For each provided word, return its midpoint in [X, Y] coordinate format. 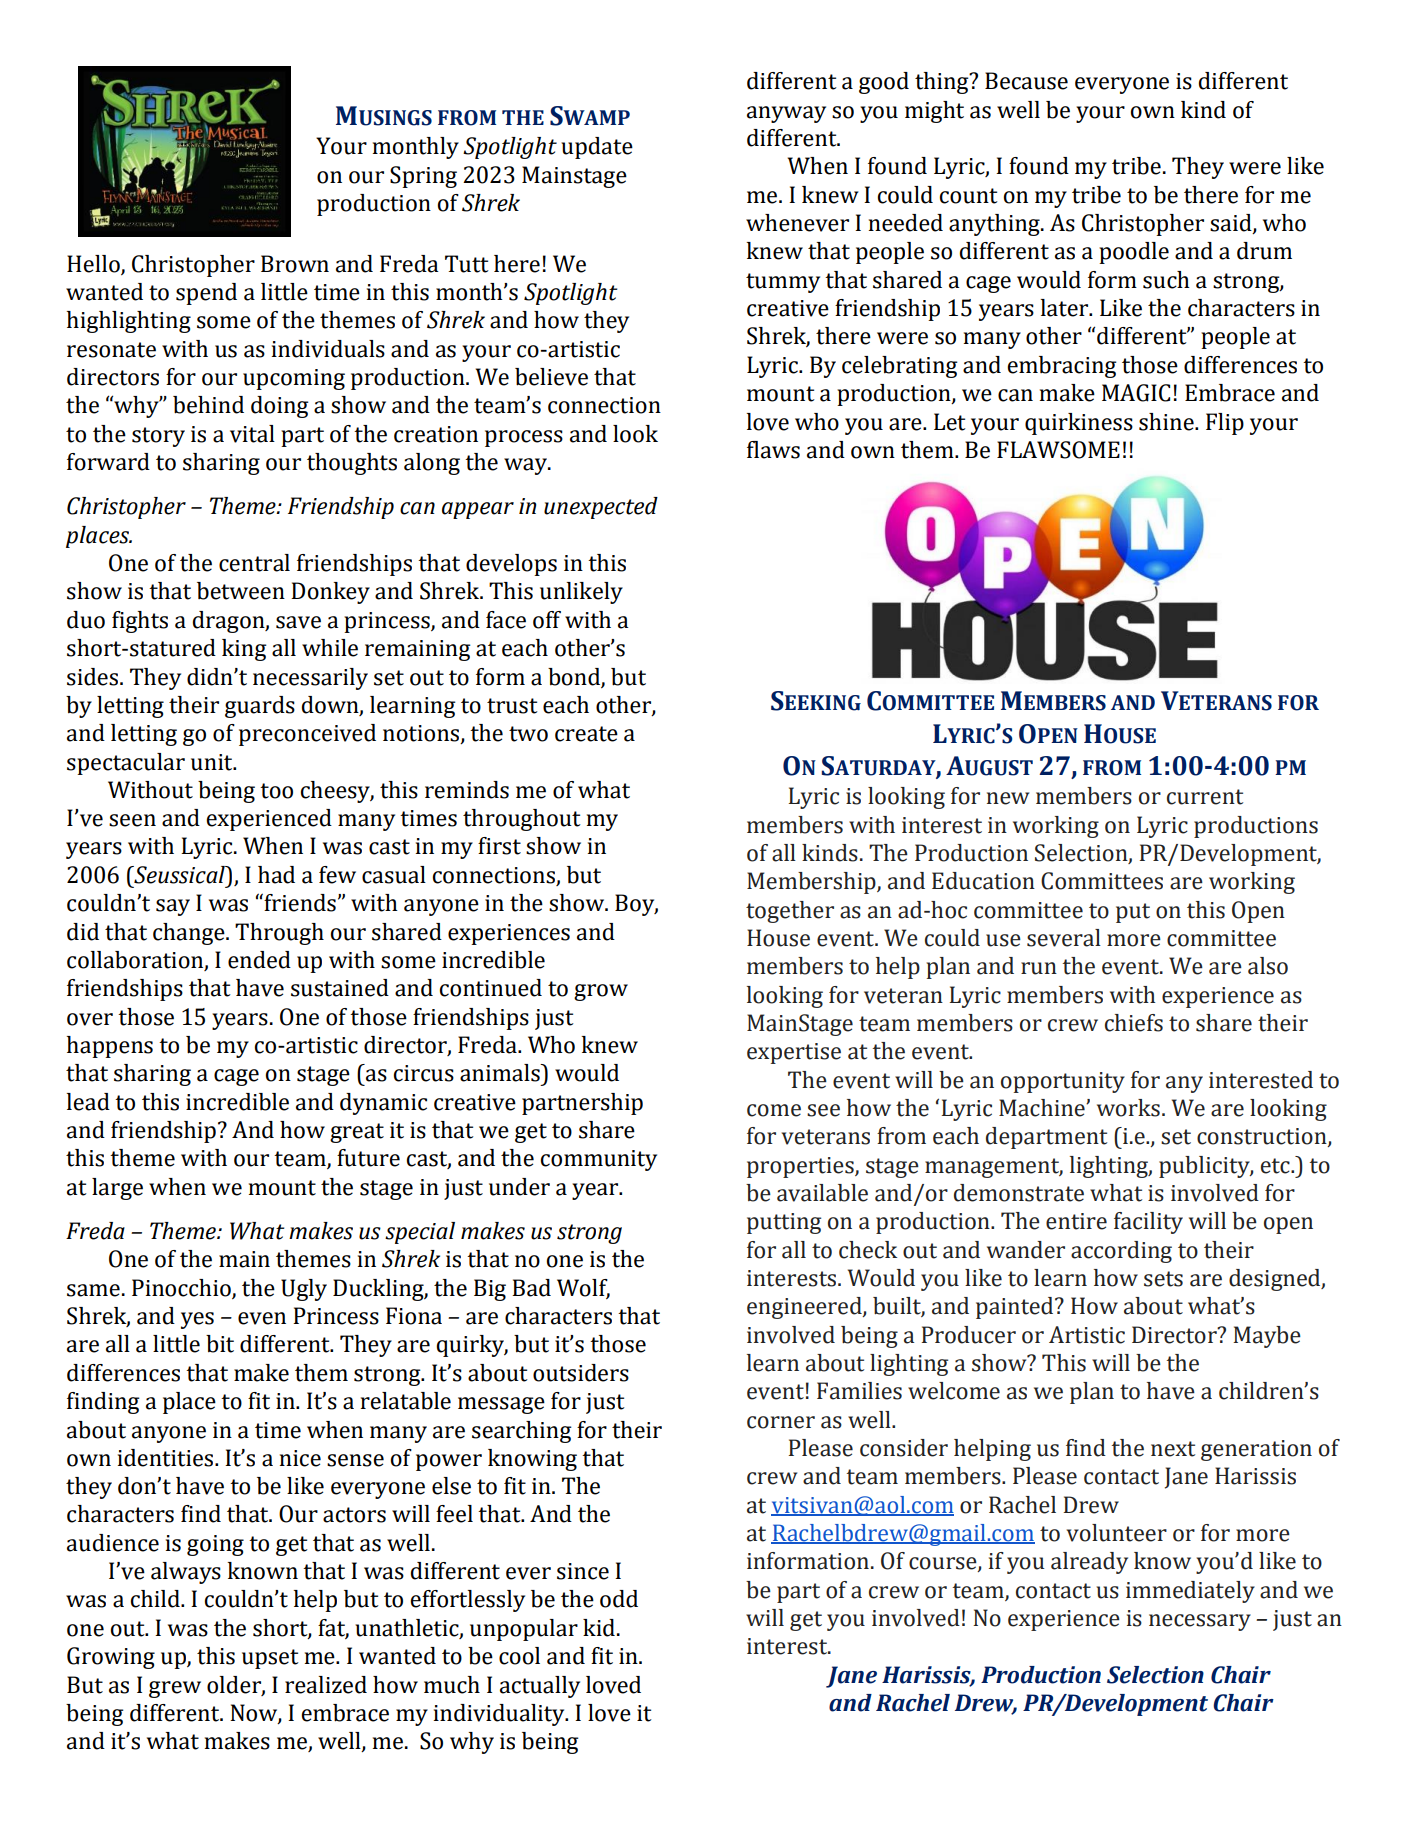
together [790, 912]
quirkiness [1079, 424]
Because [1026, 81]
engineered [805, 1308]
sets [1163, 1279]
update [597, 148]
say [173, 907]
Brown [295, 264]
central [254, 563]
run [1039, 968]
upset [270, 1659]
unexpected [601, 508]
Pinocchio [182, 1289]
